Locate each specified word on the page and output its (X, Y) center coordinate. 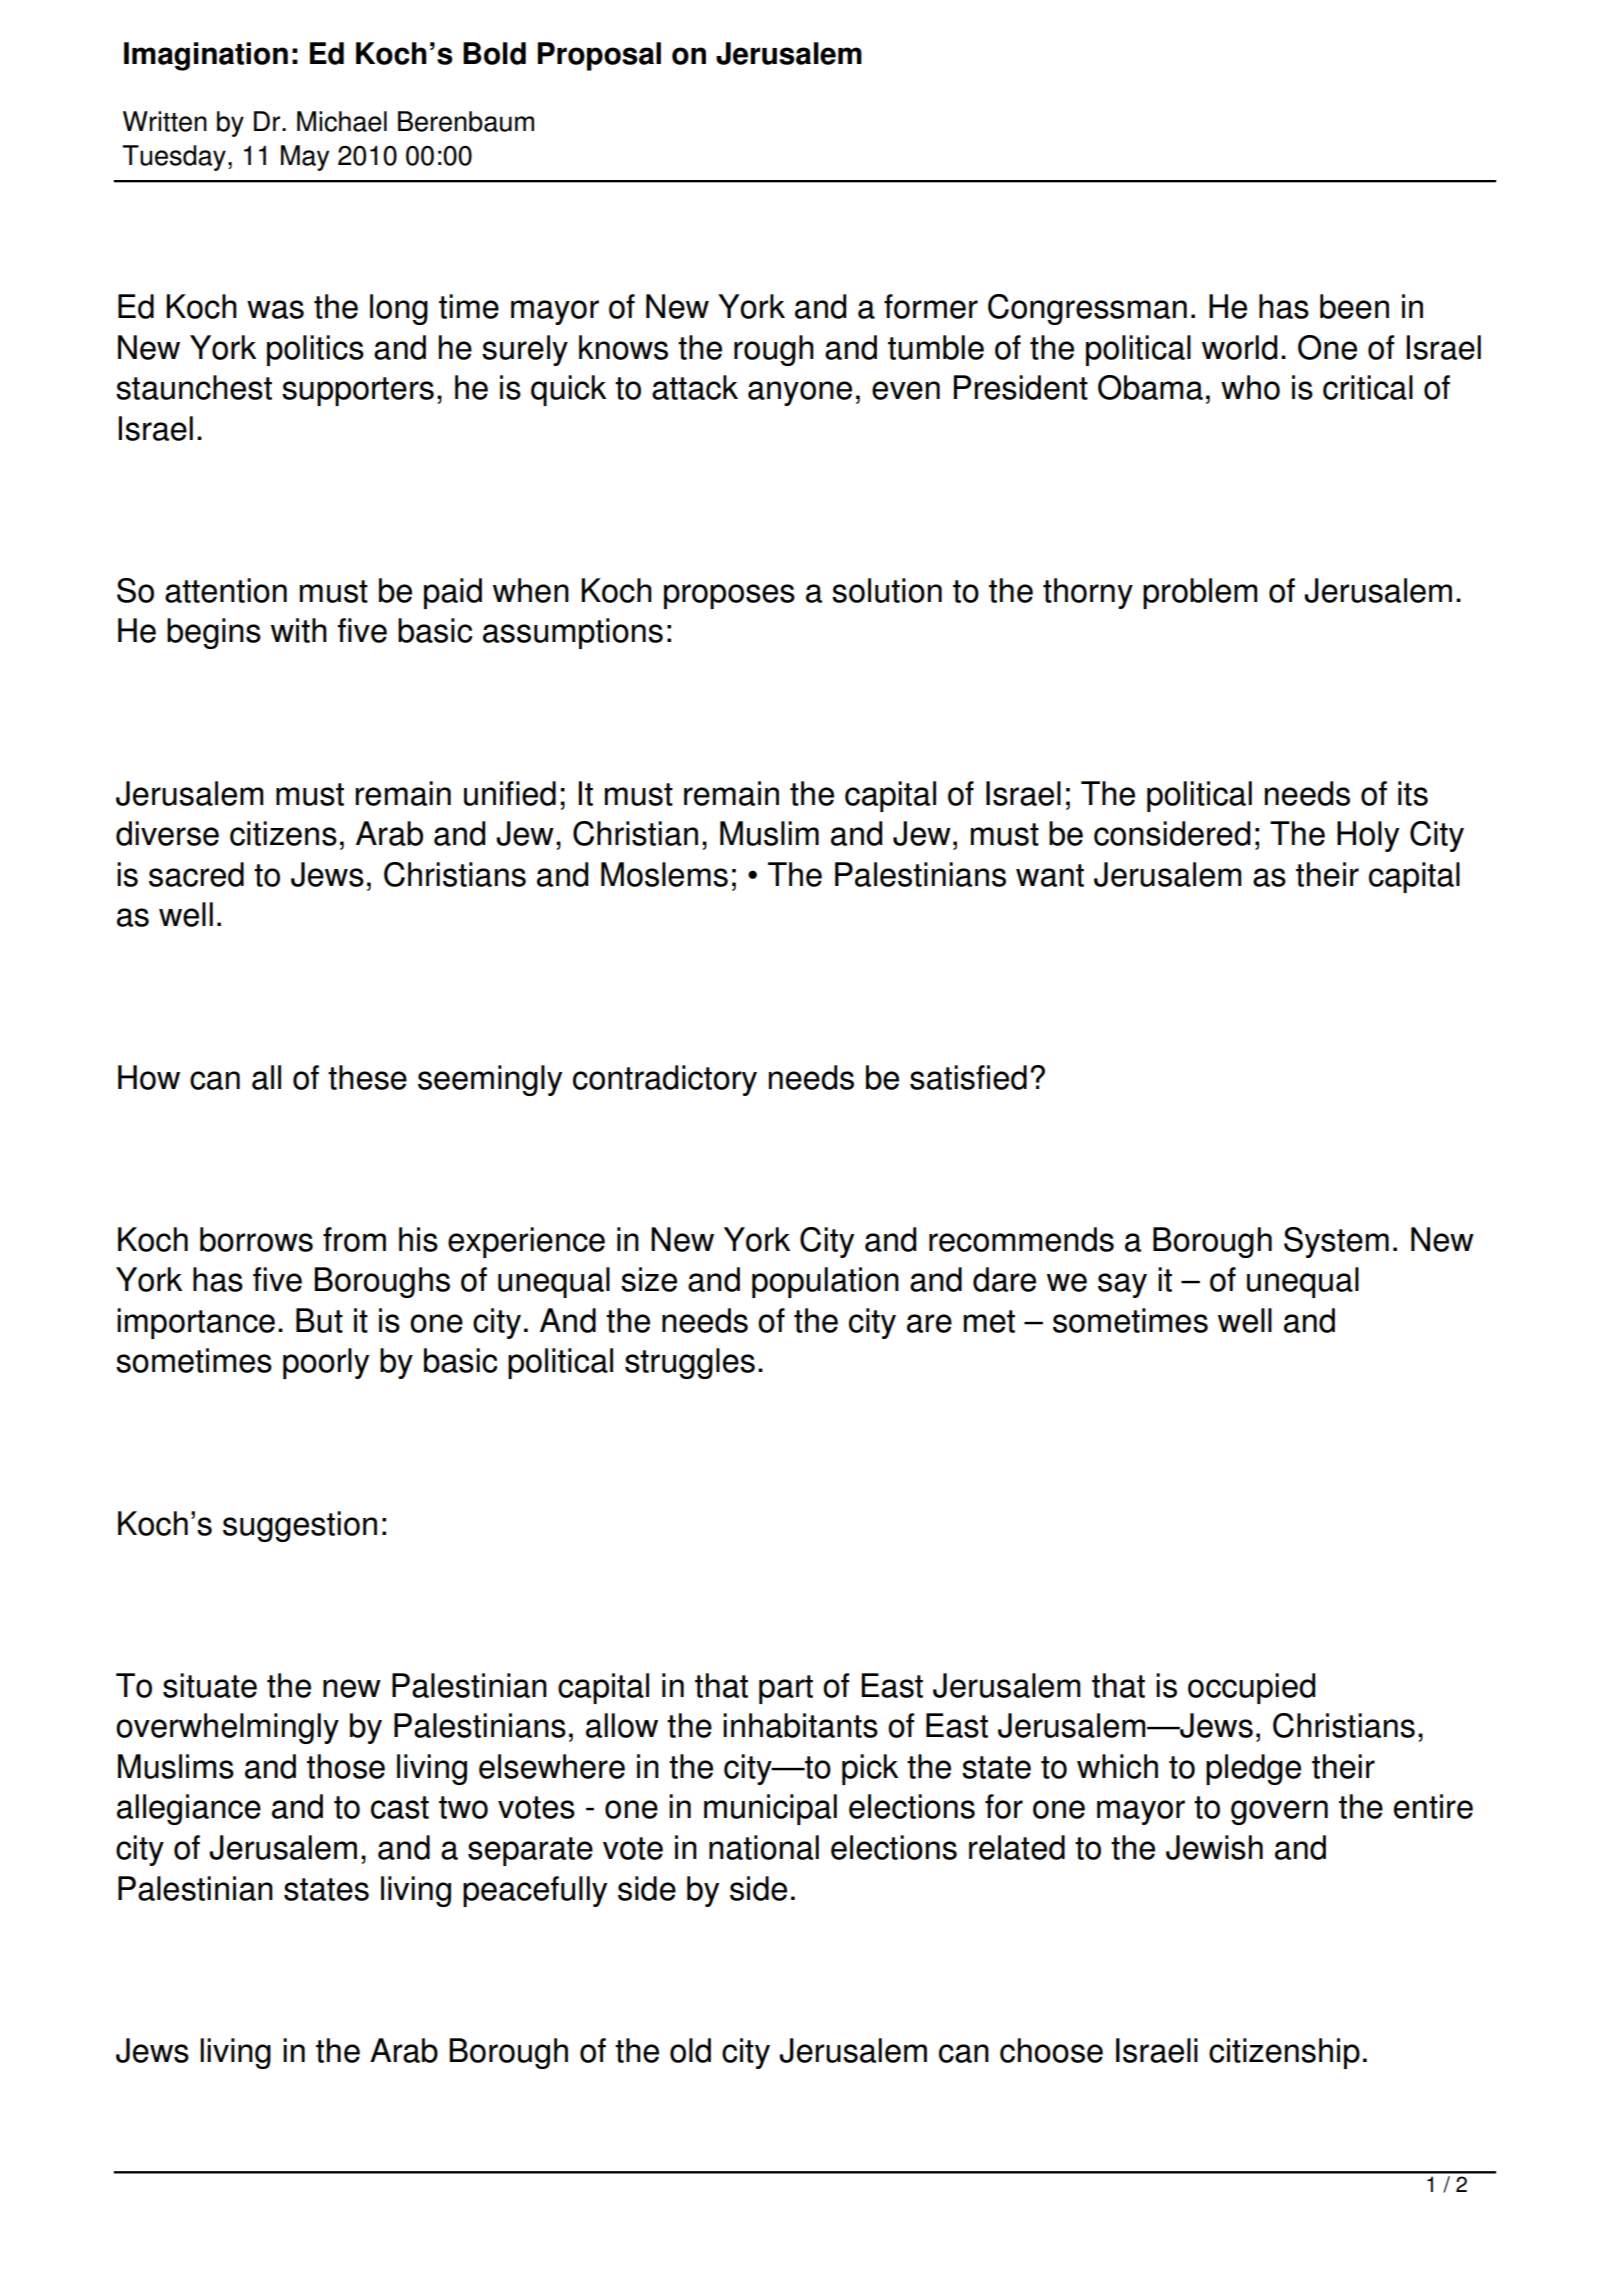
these (367, 1077)
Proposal (599, 56)
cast (400, 1807)
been (1354, 306)
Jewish (1214, 1847)
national (764, 1847)
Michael (342, 121)
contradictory (665, 1080)
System (1336, 1242)
